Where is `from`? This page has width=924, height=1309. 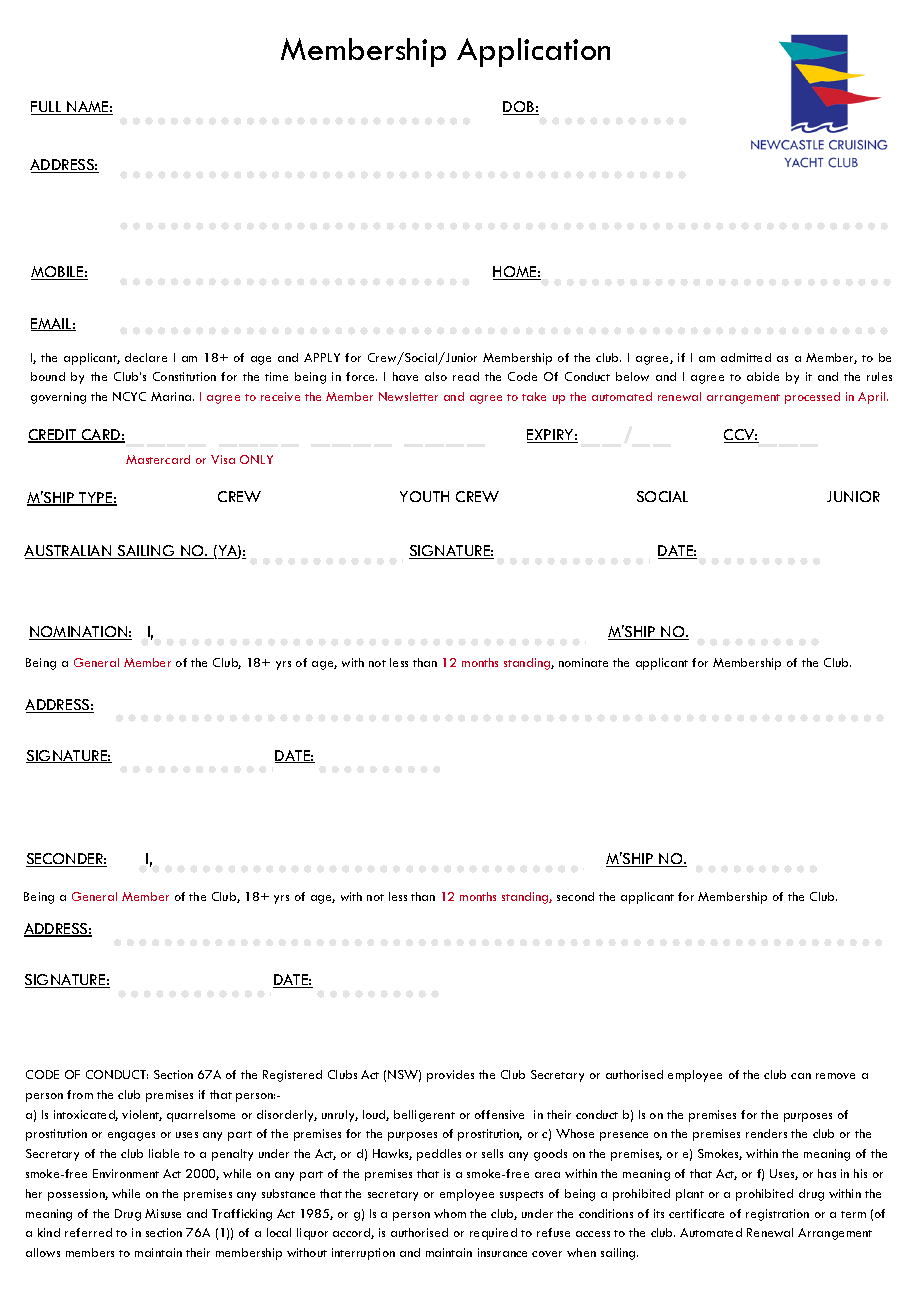 from is located at coordinates (80, 1094).
